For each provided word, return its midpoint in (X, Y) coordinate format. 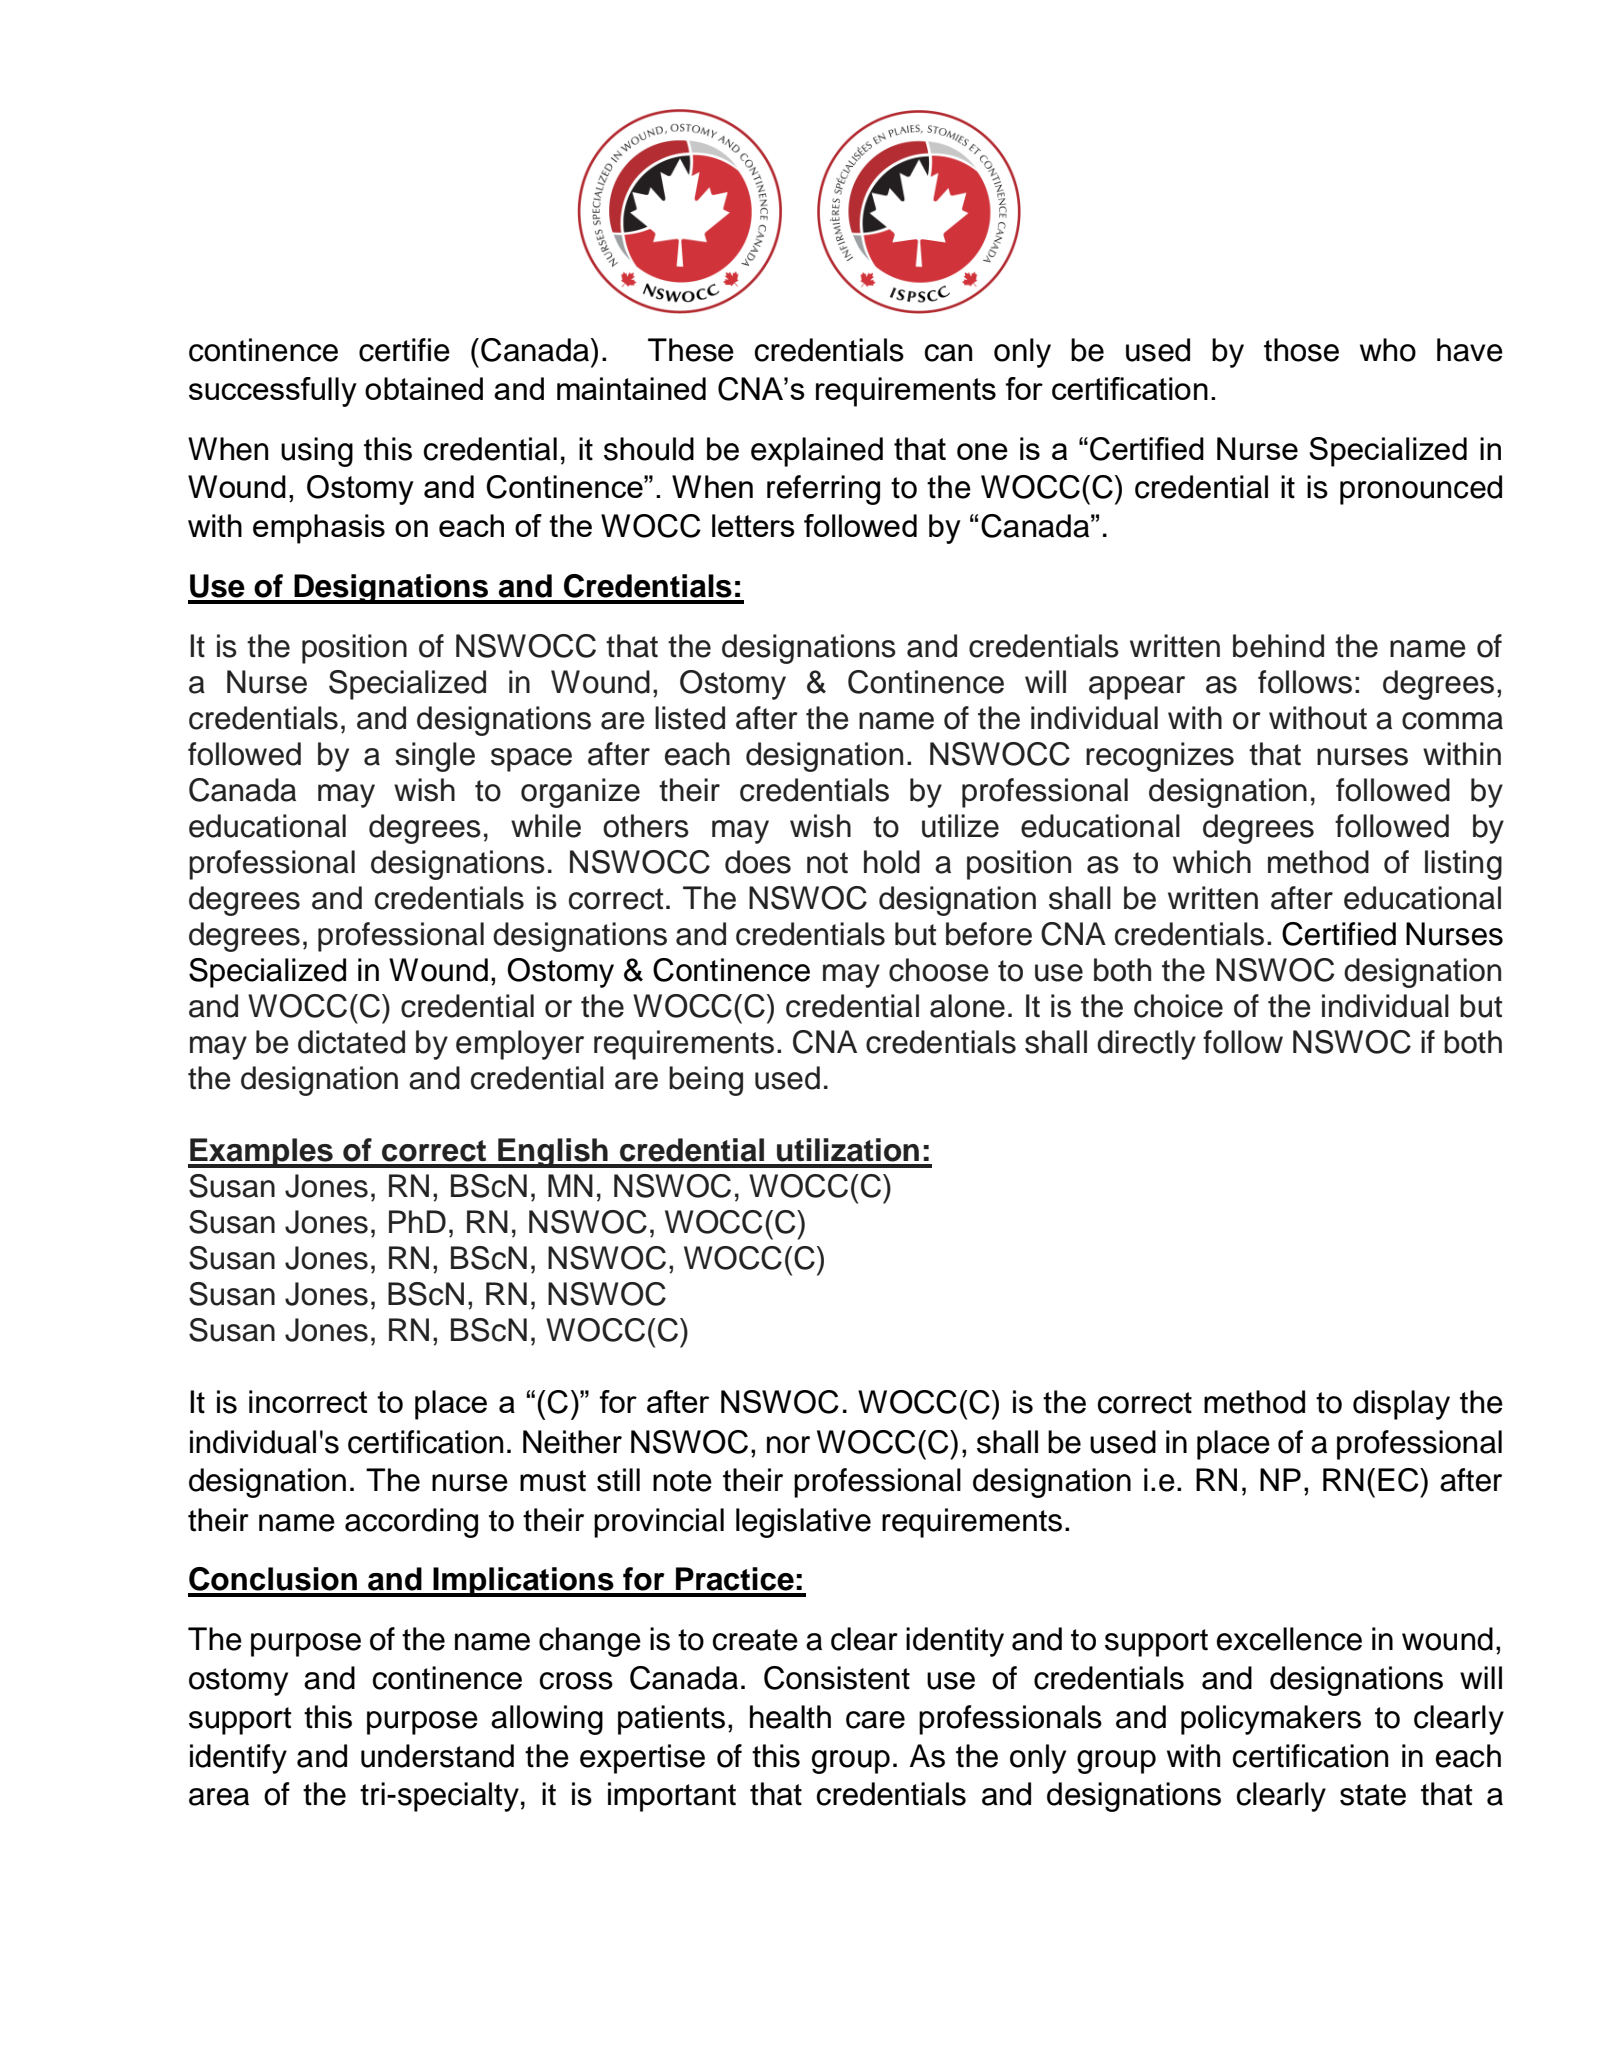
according (411, 1523)
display (1401, 1405)
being (706, 1081)
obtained (424, 388)
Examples (261, 1153)
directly (1146, 1045)
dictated (351, 1042)
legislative (803, 1523)
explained (817, 452)
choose (939, 970)
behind (1278, 646)
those (1301, 350)
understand (437, 1756)
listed (690, 718)
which (1212, 862)
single (435, 757)
